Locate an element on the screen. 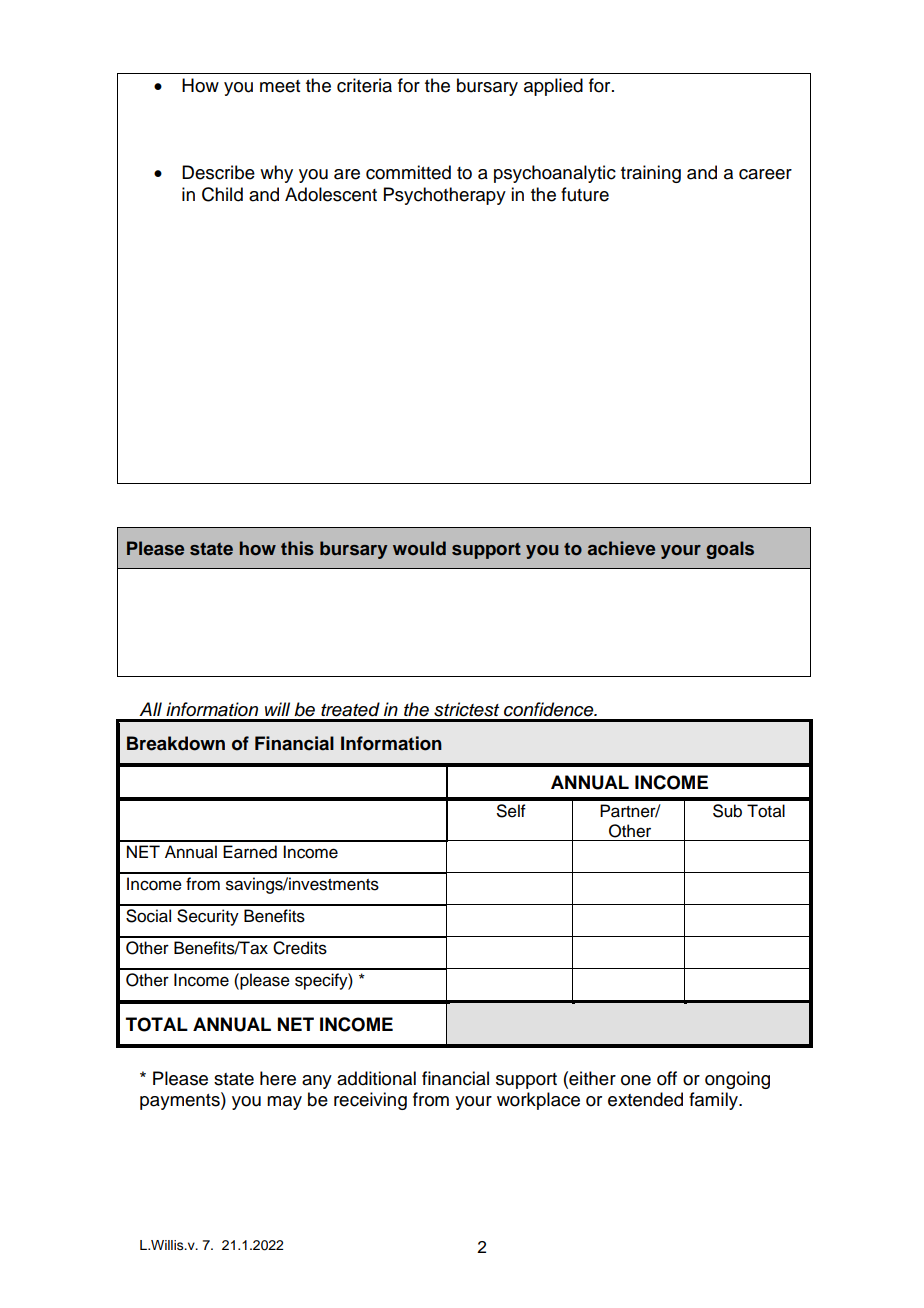 Image resolution: width=924 pixels, height=1308 pixels. strictest is located at coordinates (466, 709).
